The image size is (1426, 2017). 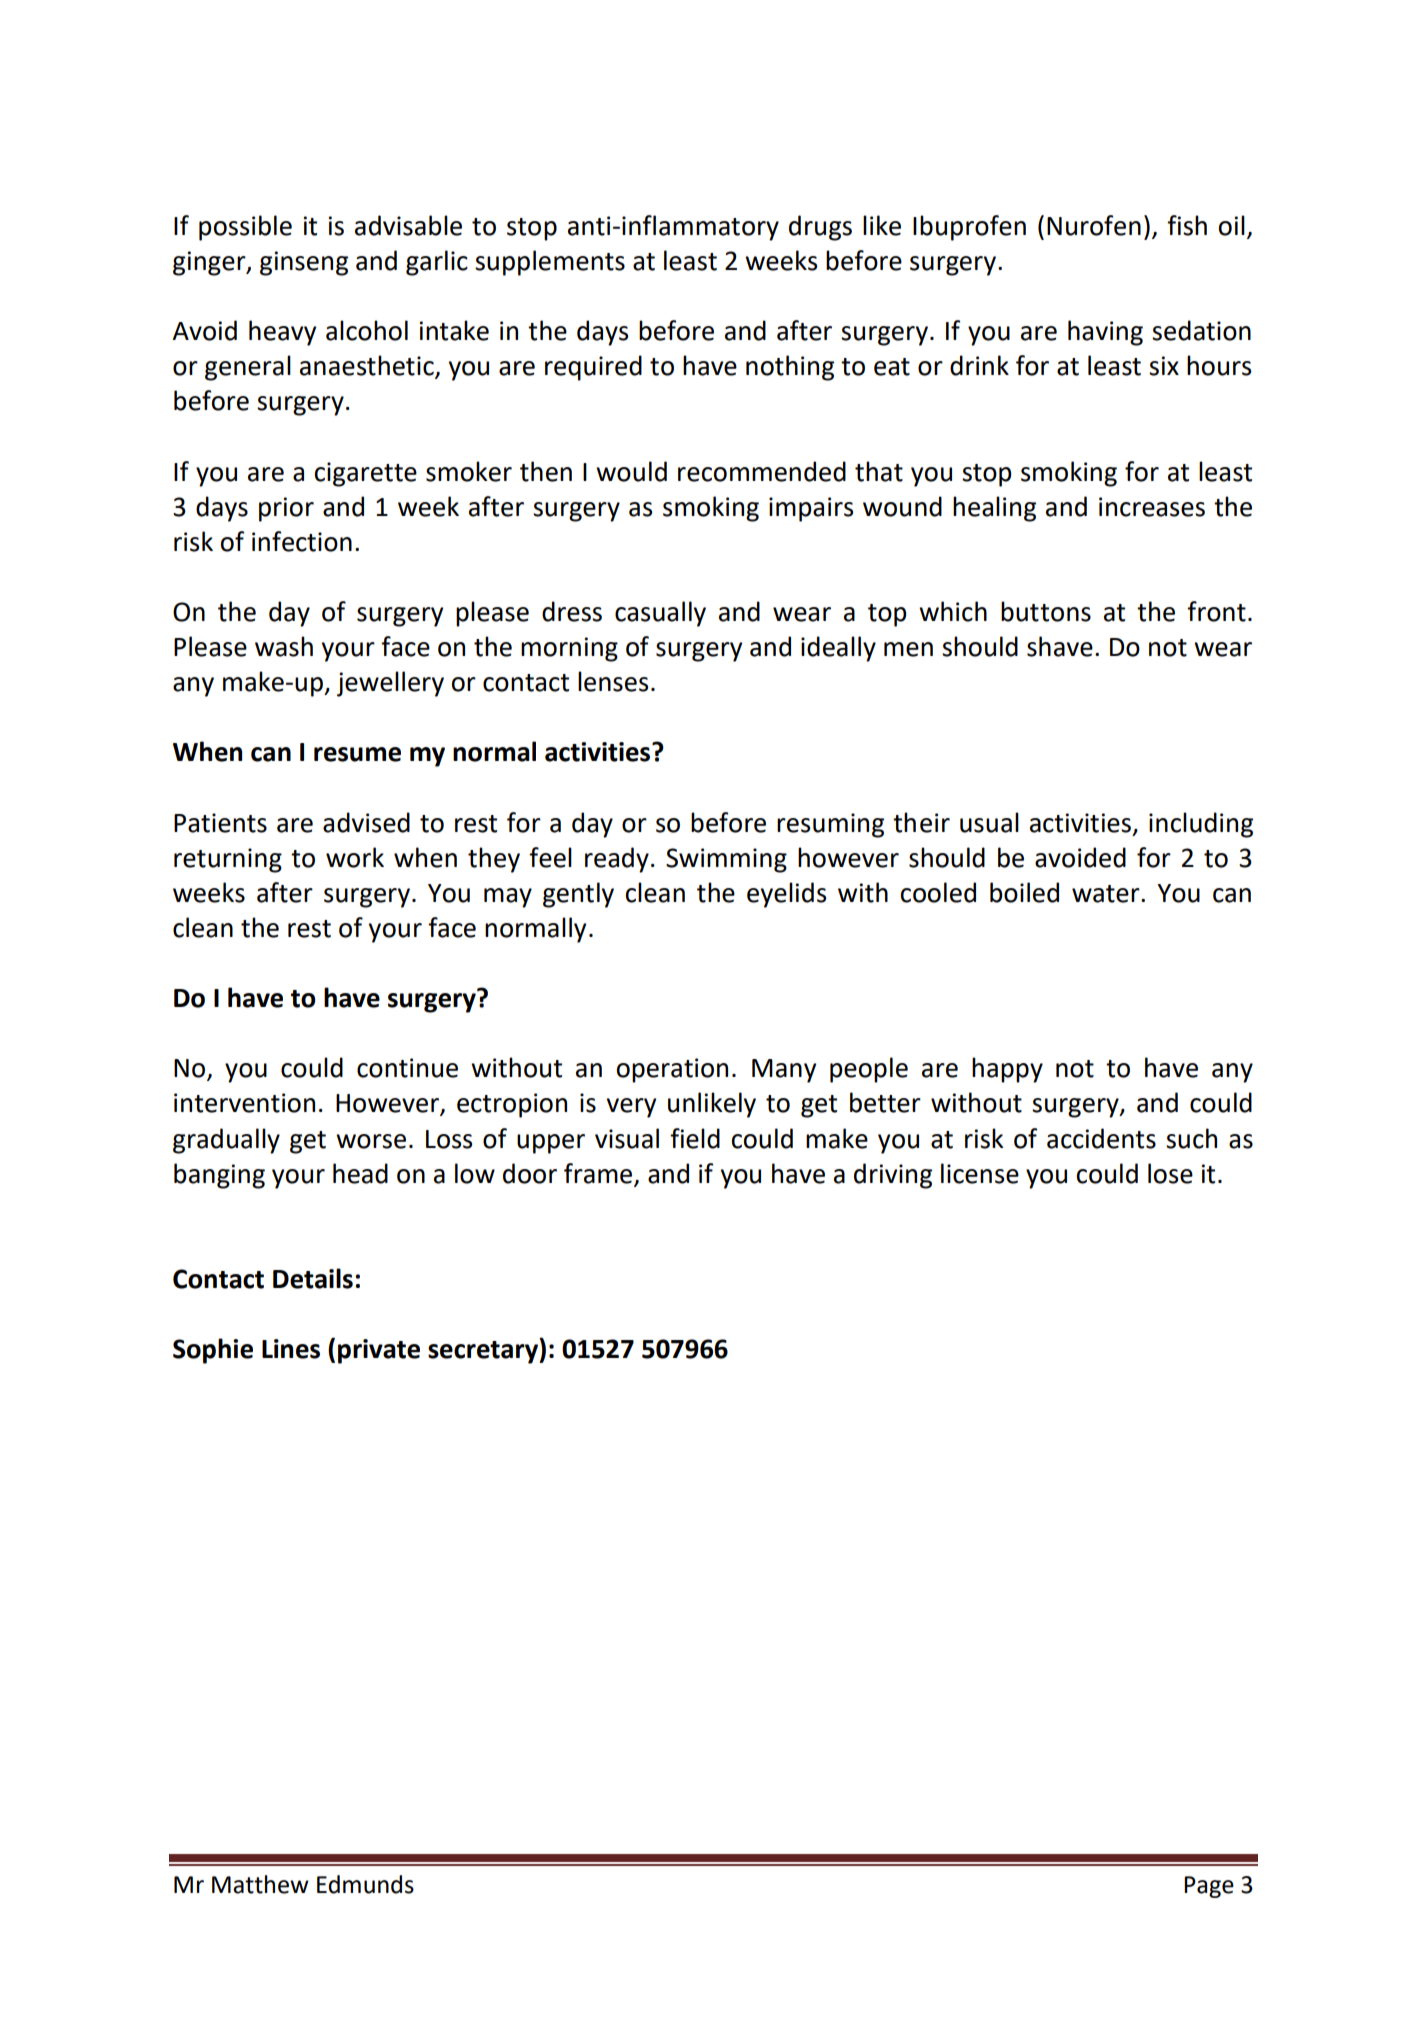 What do you see at coordinates (260, 1884) in the screenshot?
I see `Matthew` at bounding box center [260, 1884].
